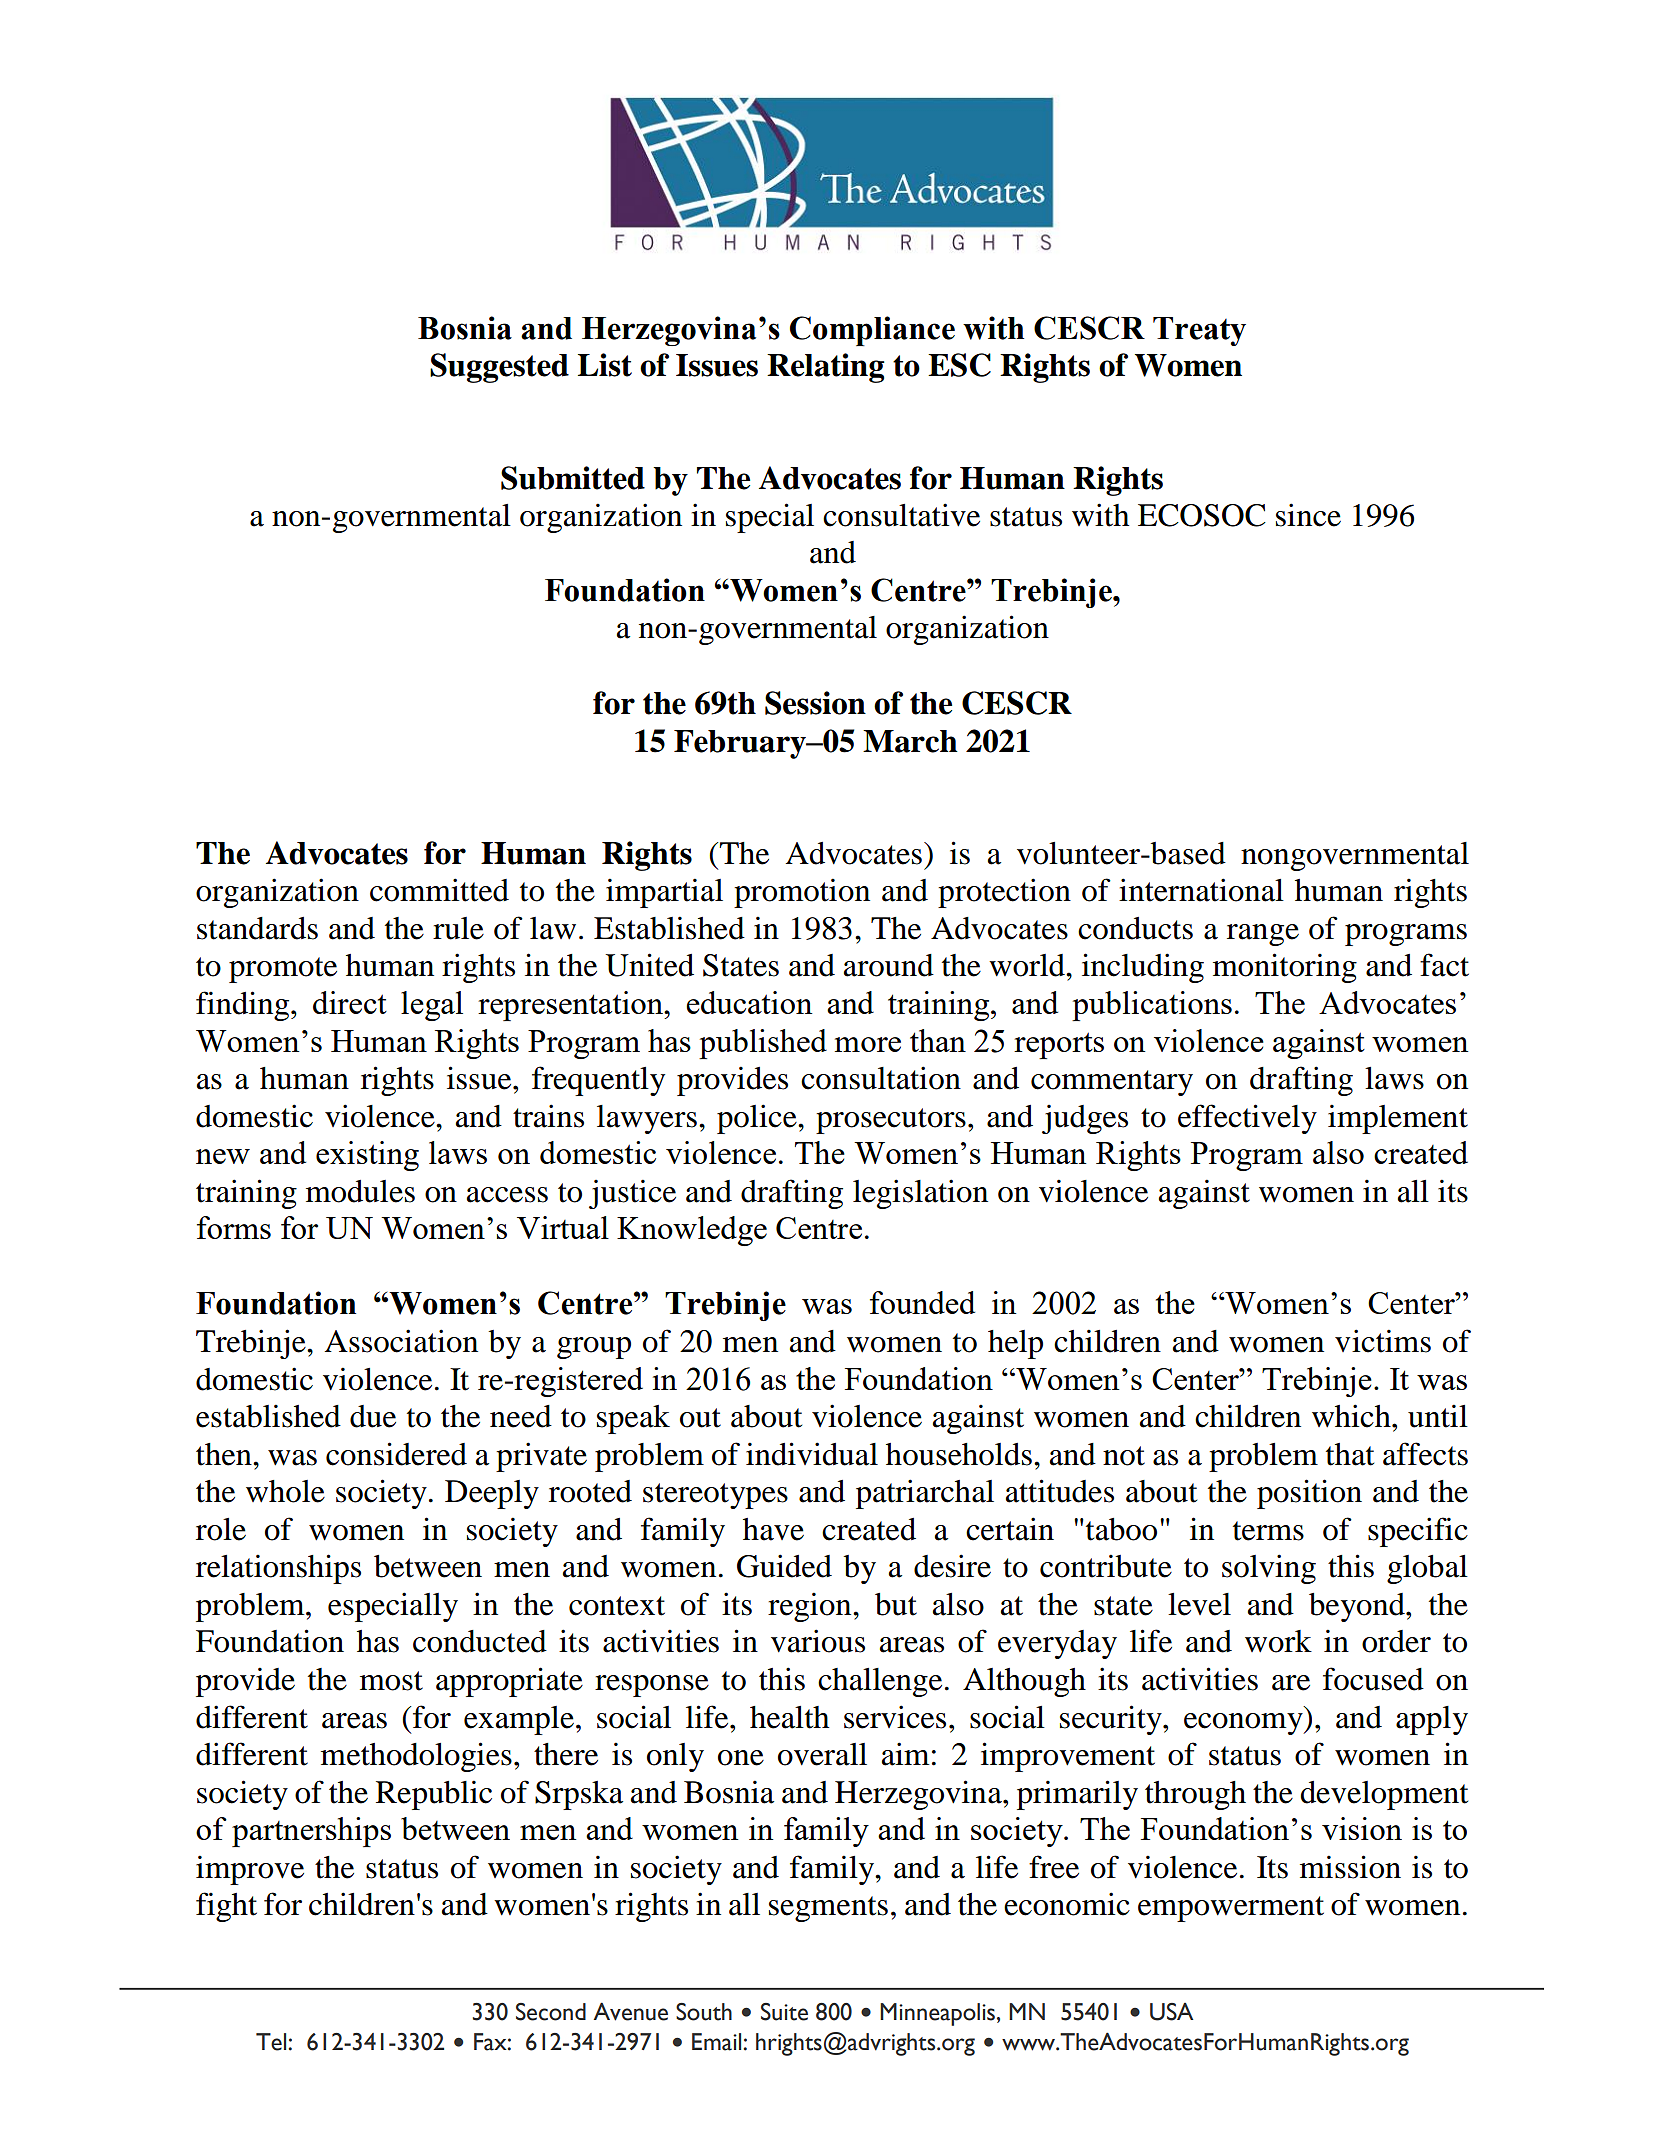 This document has width=1665, height=2155. I want to click on Relating, so click(826, 368).
